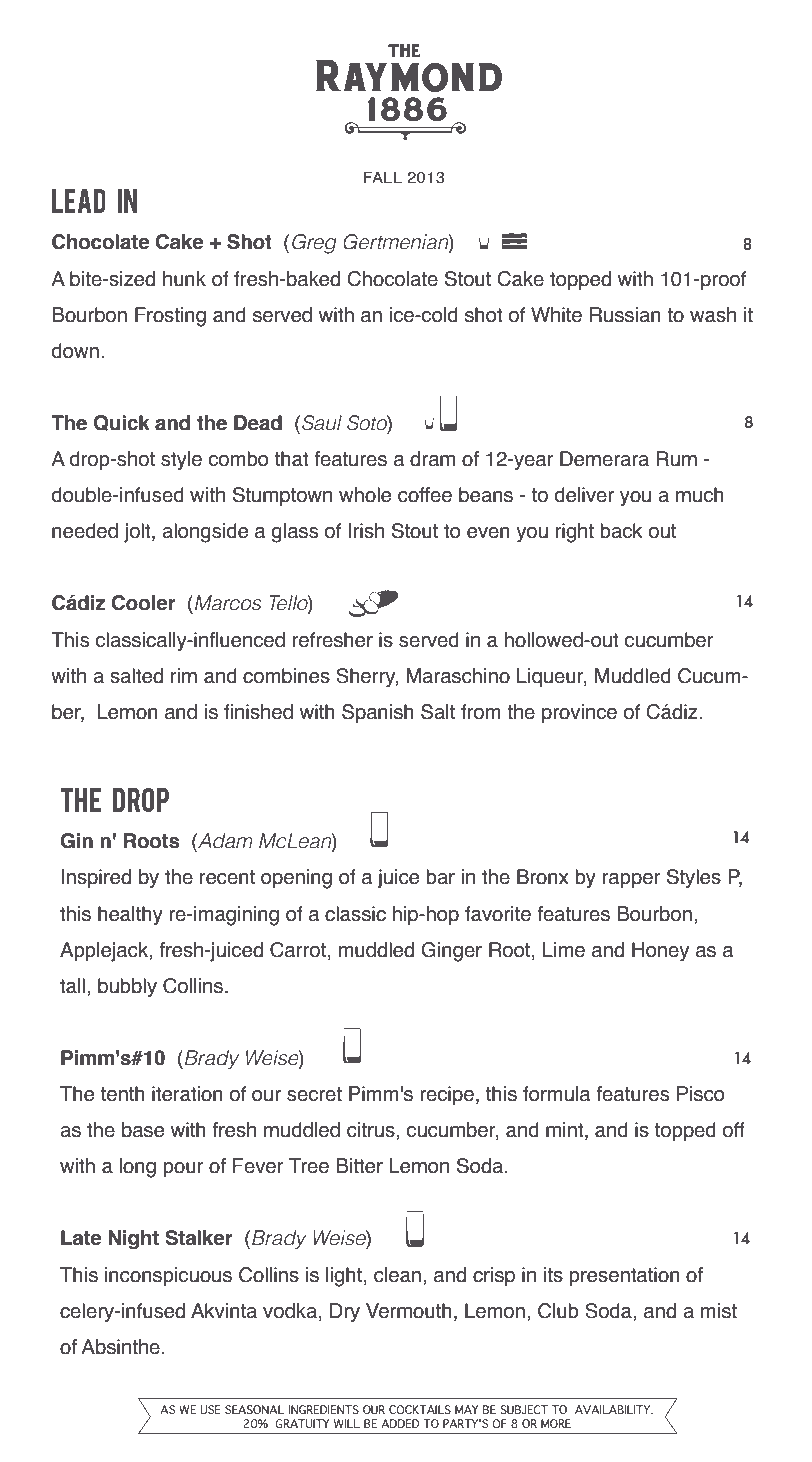  Describe the element at coordinates (224, 842) in the page. I see `Adam` at that location.
